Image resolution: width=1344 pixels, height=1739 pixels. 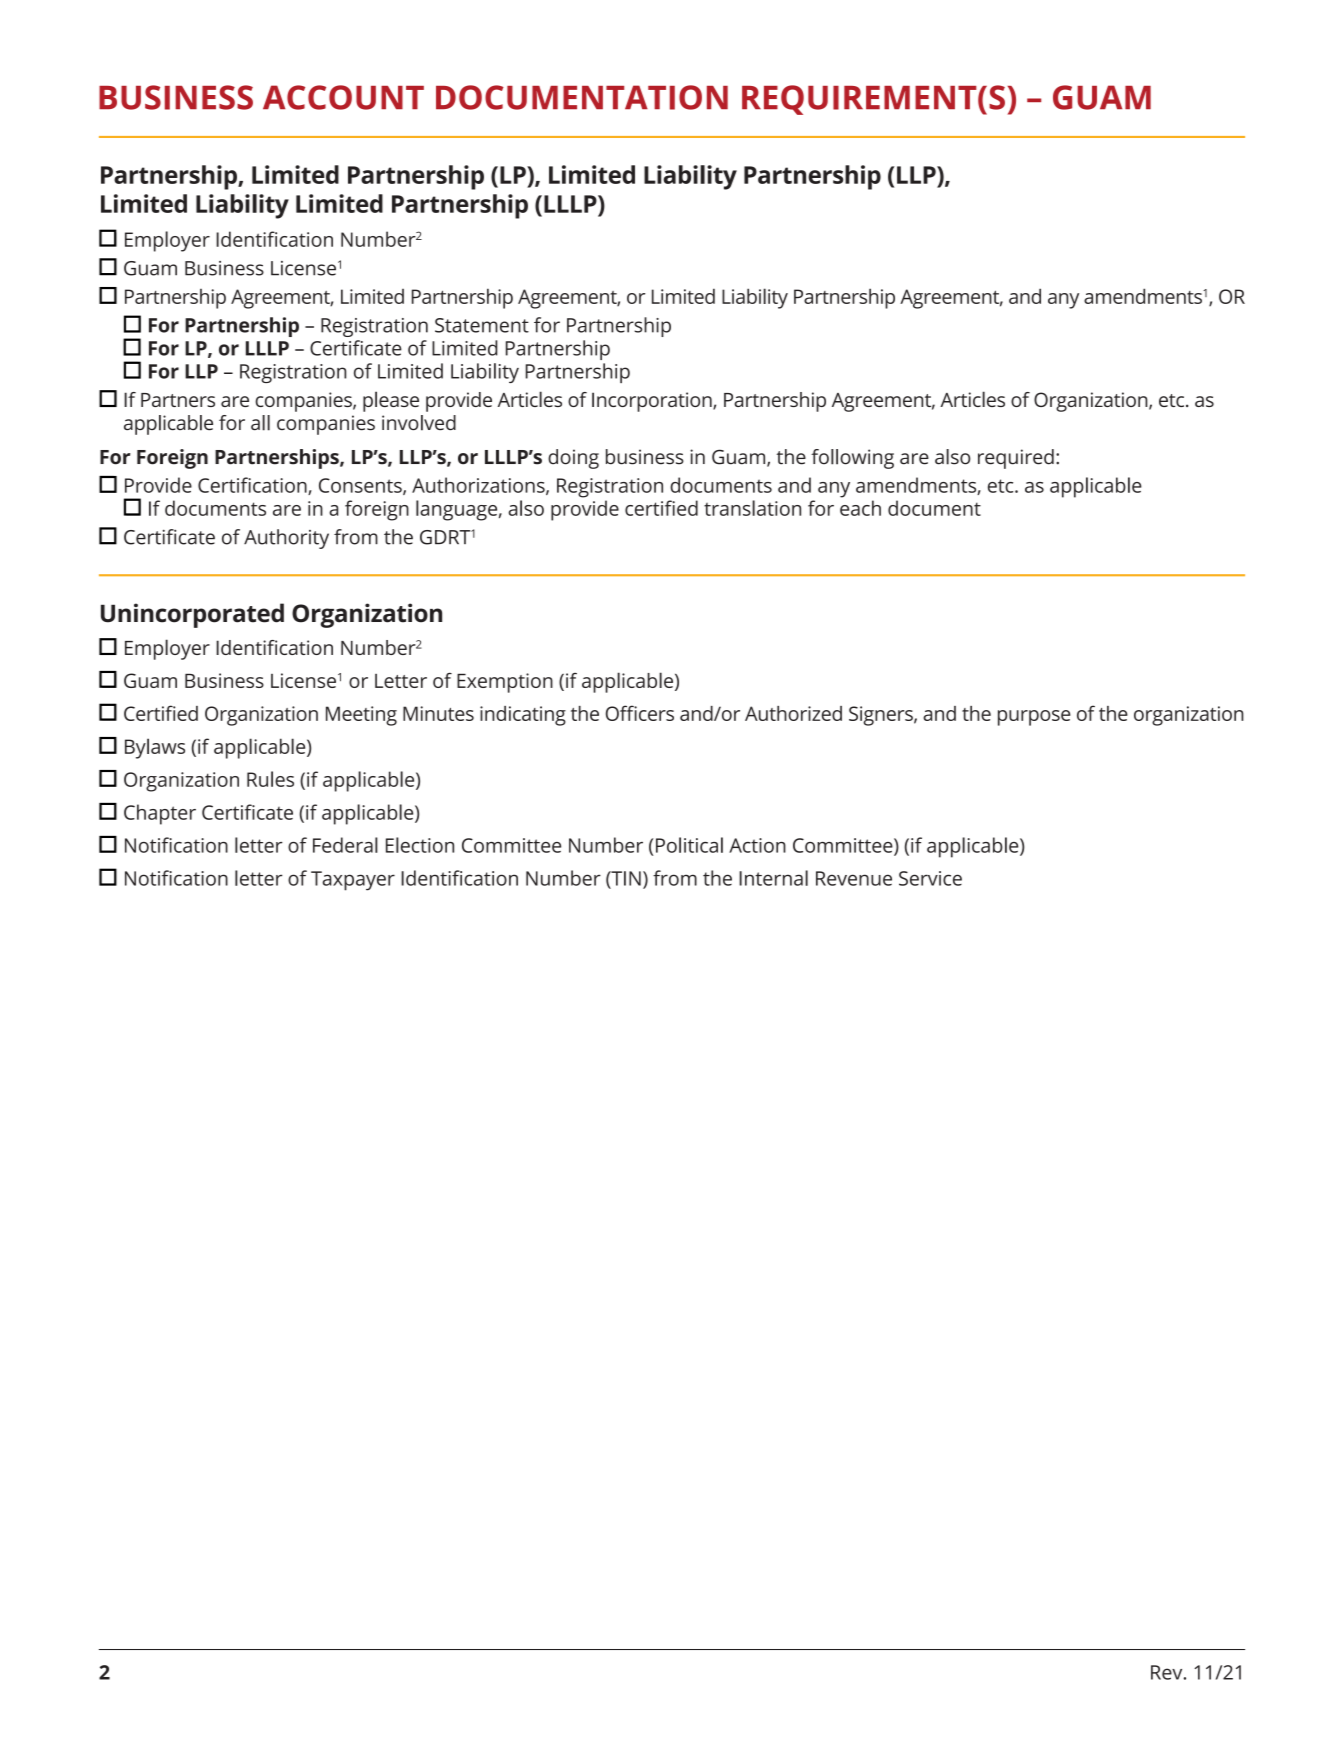 I want to click on doing, so click(x=573, y=459).
